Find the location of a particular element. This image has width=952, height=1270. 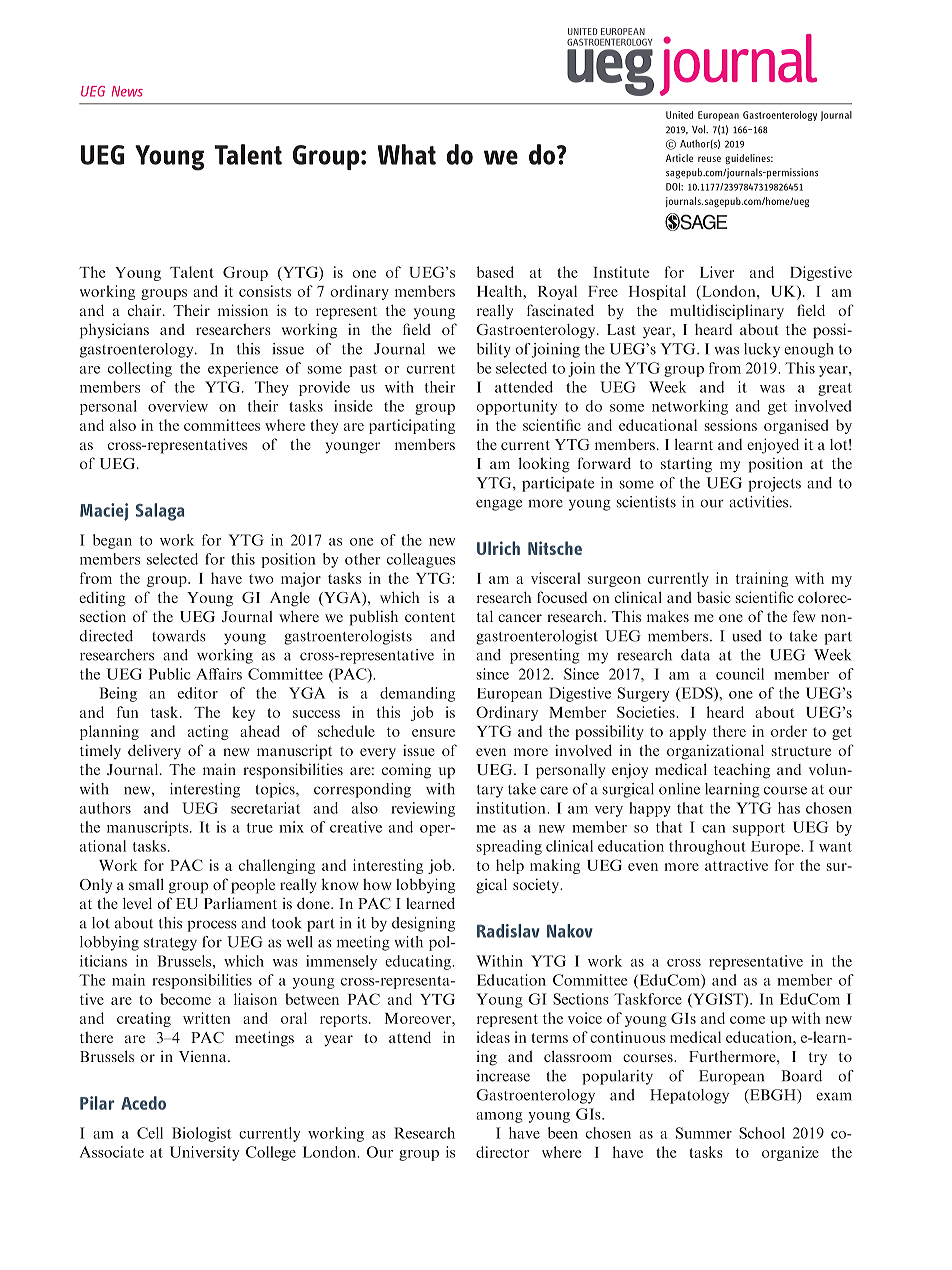

basic is located at coordinates (713, 597).
